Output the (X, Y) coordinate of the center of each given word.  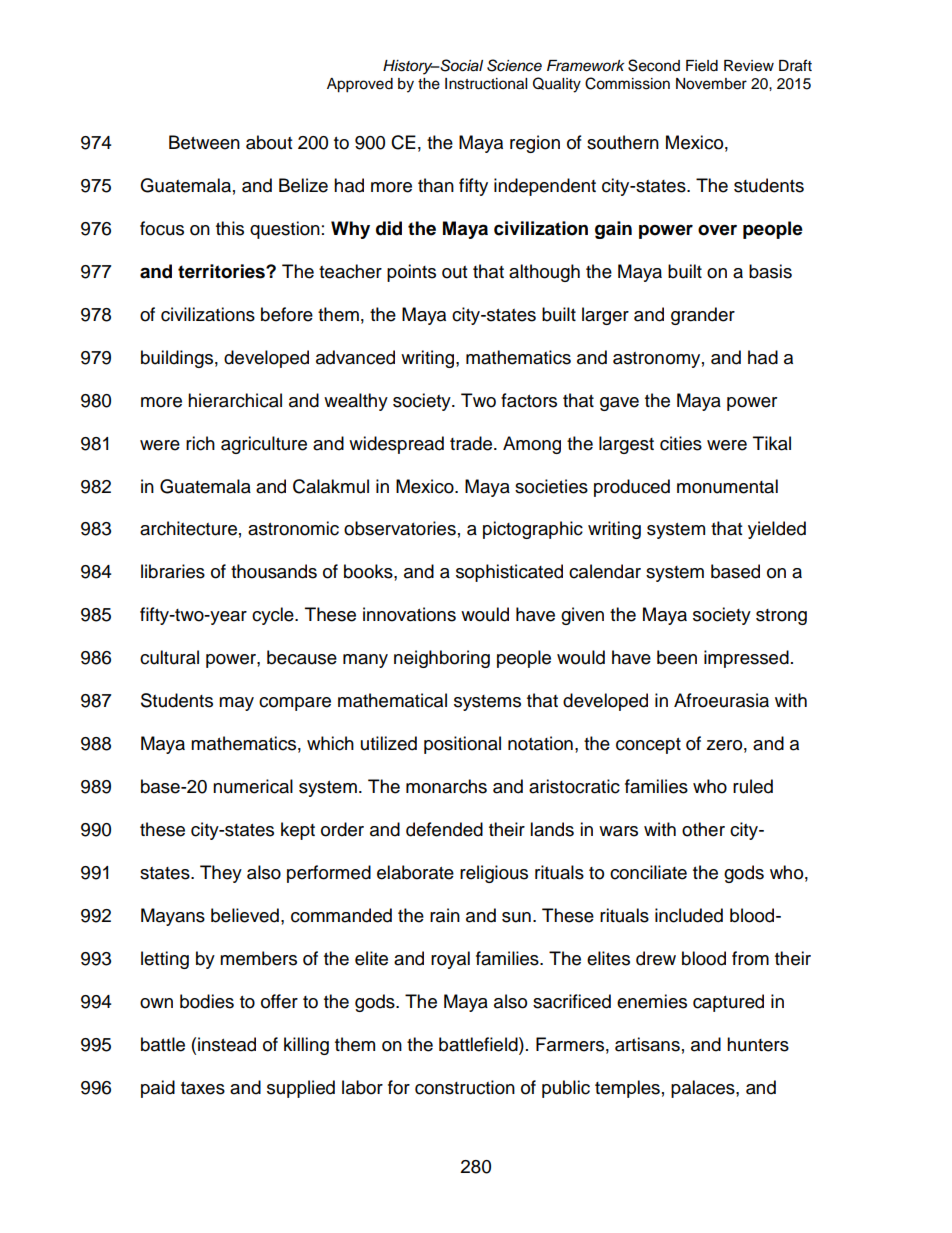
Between (204, 142)
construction (465, 1087)
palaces (704, 1089)
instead (227, 1044)
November (711, 84)
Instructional (486, 84)
